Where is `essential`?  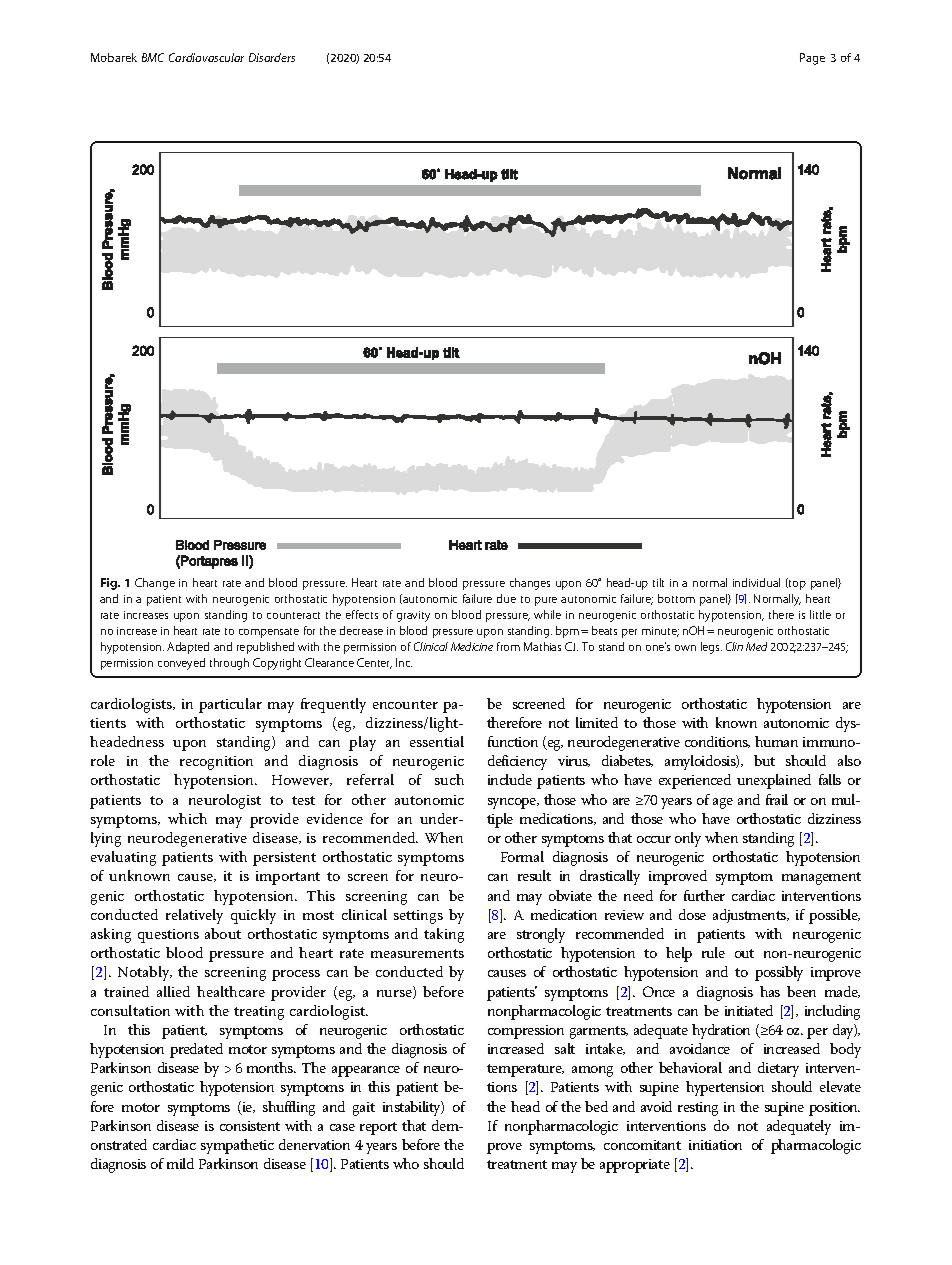
essential is located at coordinates (437, 741).
